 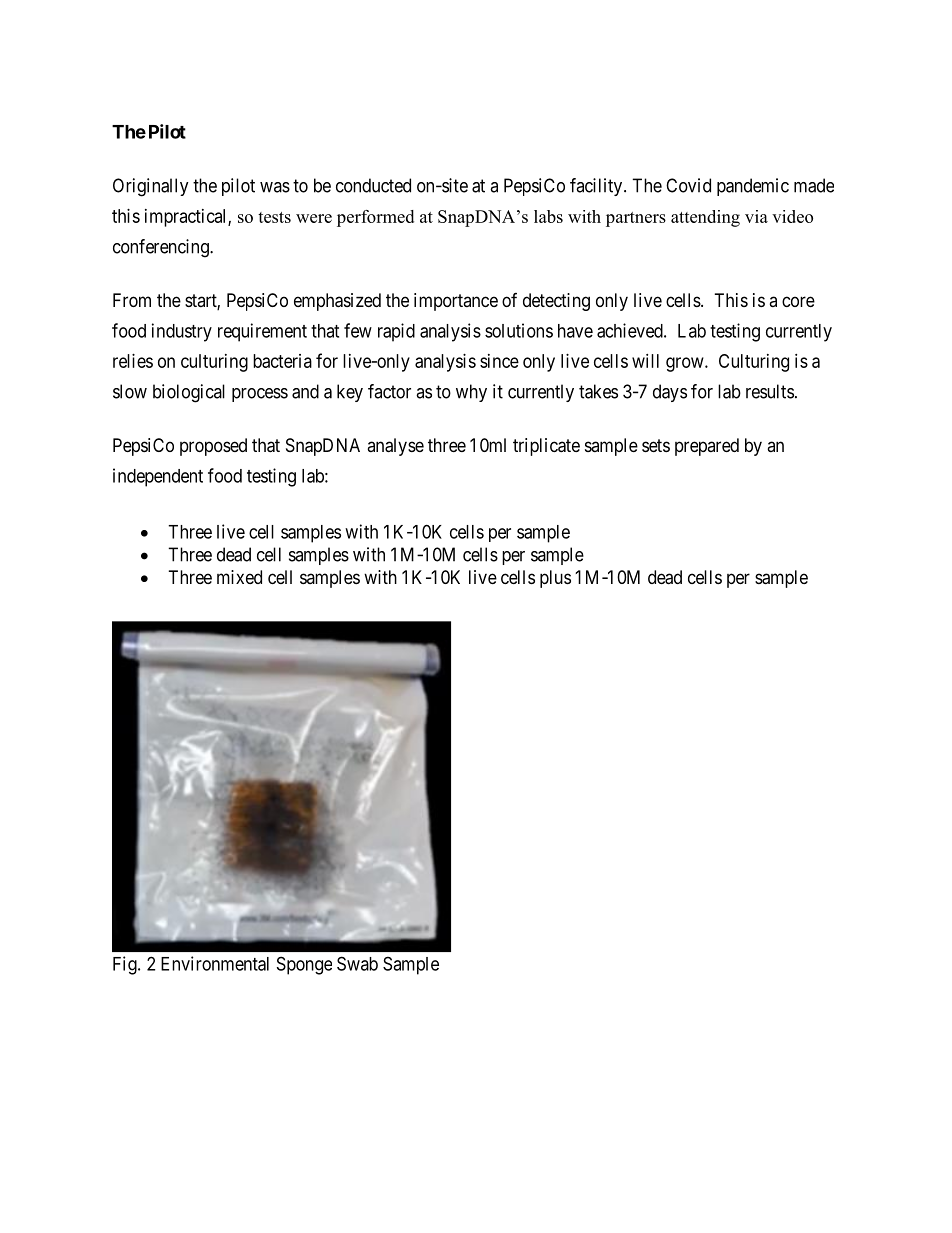 I want to click on Swab, so click(x=357, y=963).
